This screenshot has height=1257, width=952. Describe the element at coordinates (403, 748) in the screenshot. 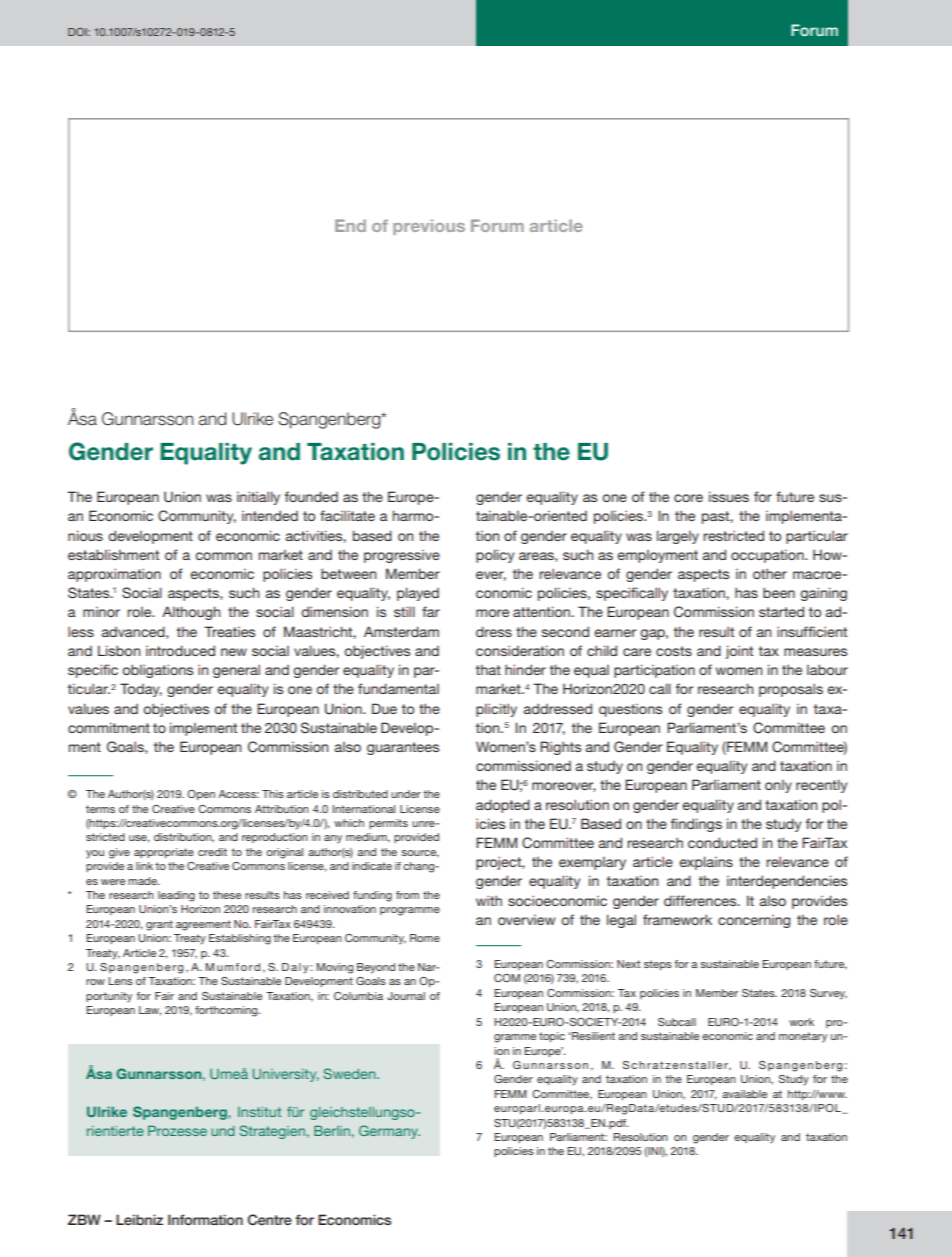

I see `guarantees` at that location.
